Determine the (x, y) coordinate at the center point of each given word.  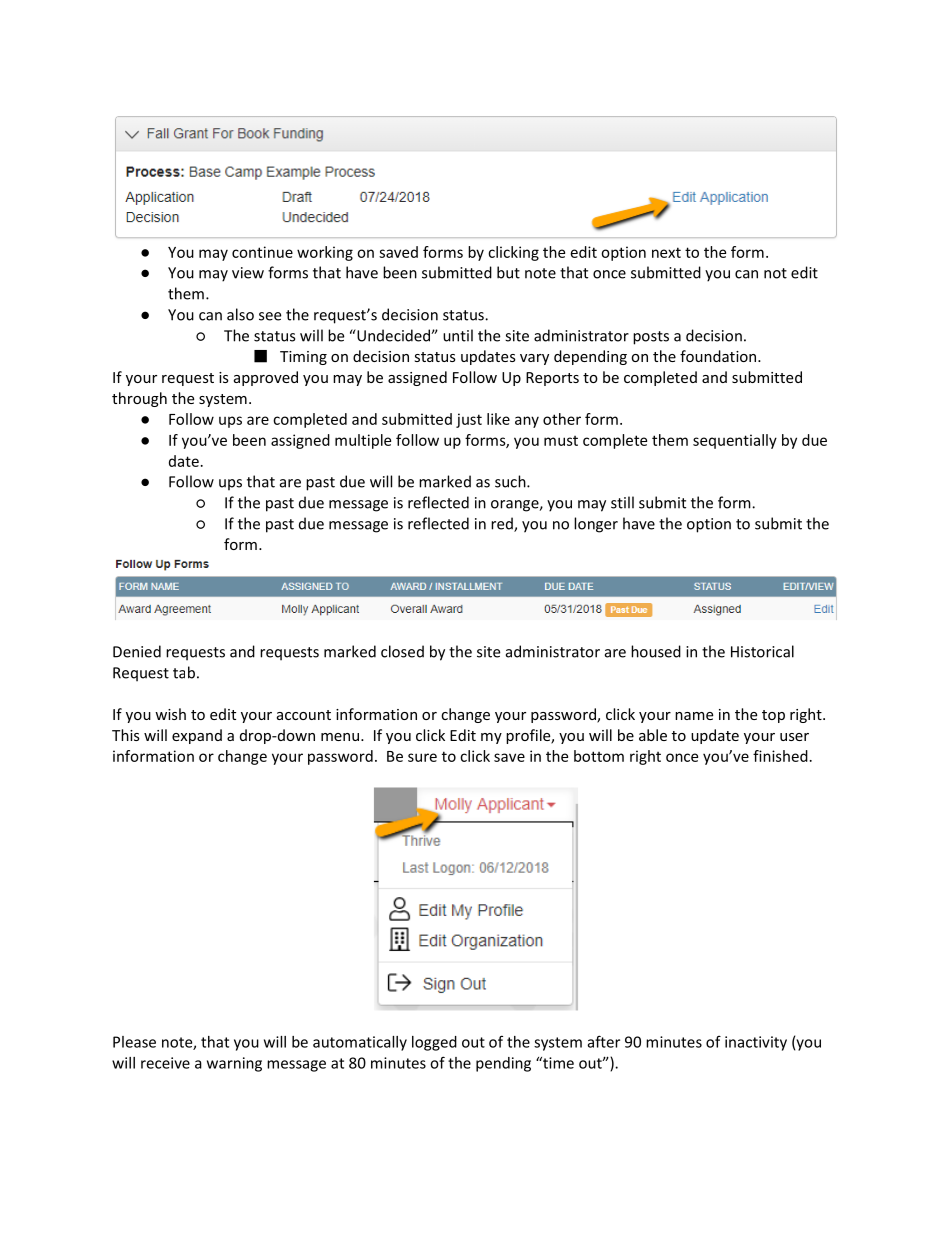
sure (422, 757)
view (248, 273)
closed (402, 651)
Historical (762, 651)
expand (197, 736)
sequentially (735, 441)
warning (234, 1064)
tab (184, 672)
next (666, 252)
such (511, 481)
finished (780, 756)
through (139, 399)
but (508, 272)
